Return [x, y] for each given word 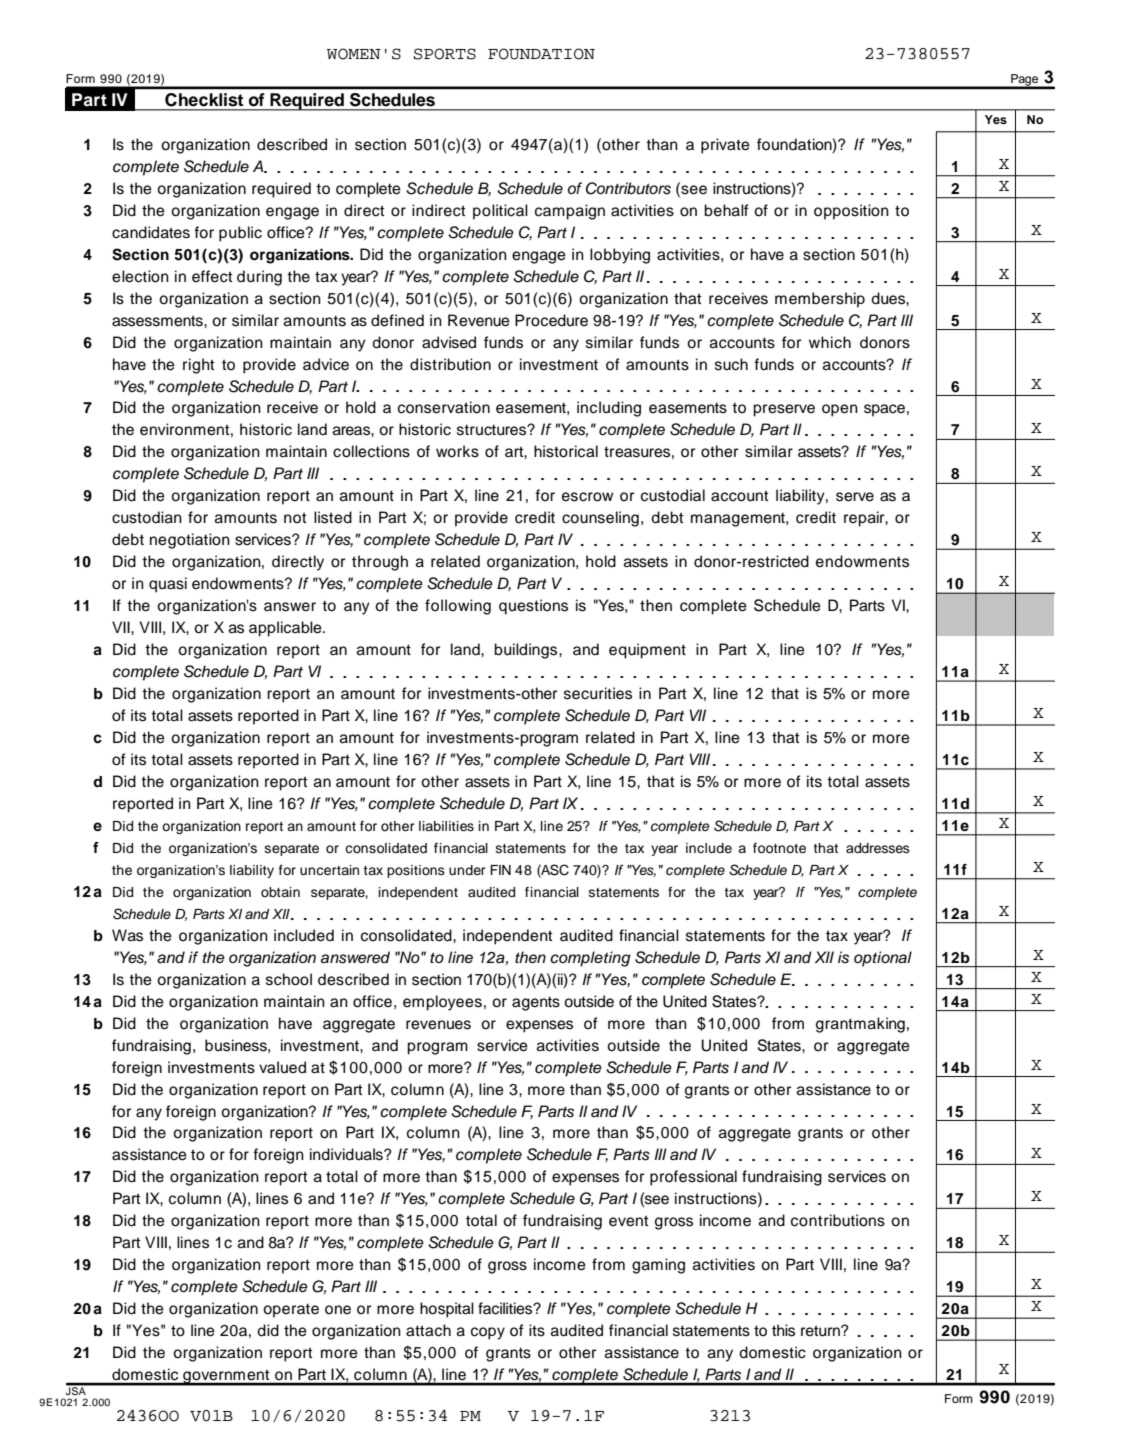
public [240, 234]
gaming [658, 1266]
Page [1025, 81]
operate [291, 1311]
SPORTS [445, 54]
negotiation [190, 541]
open [840, 410]
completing [590, 959]
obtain [280, 892]
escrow [587, 497]
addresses [878, 848]
